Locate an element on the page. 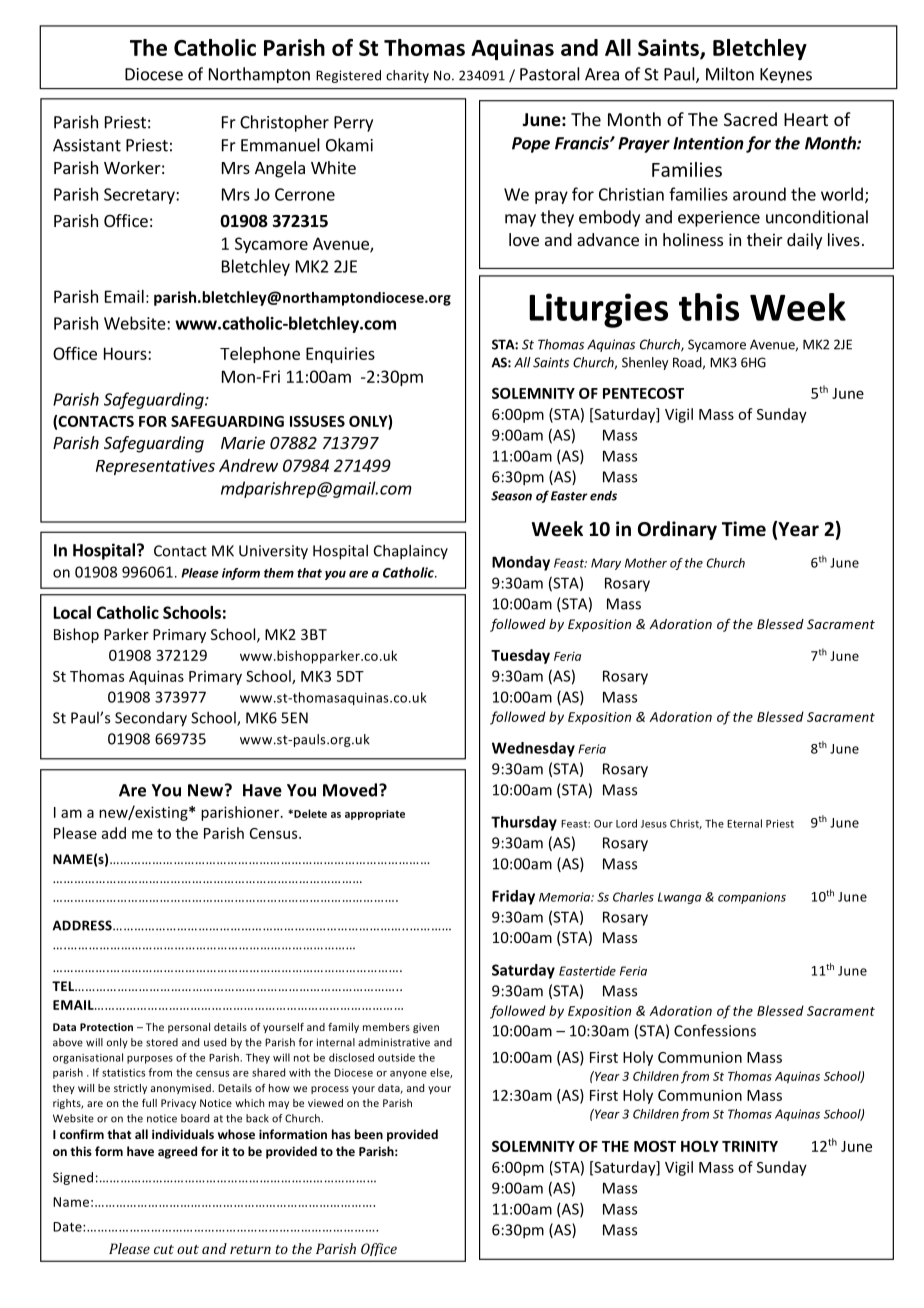  Thursday is located at coordinates (524, 823).
